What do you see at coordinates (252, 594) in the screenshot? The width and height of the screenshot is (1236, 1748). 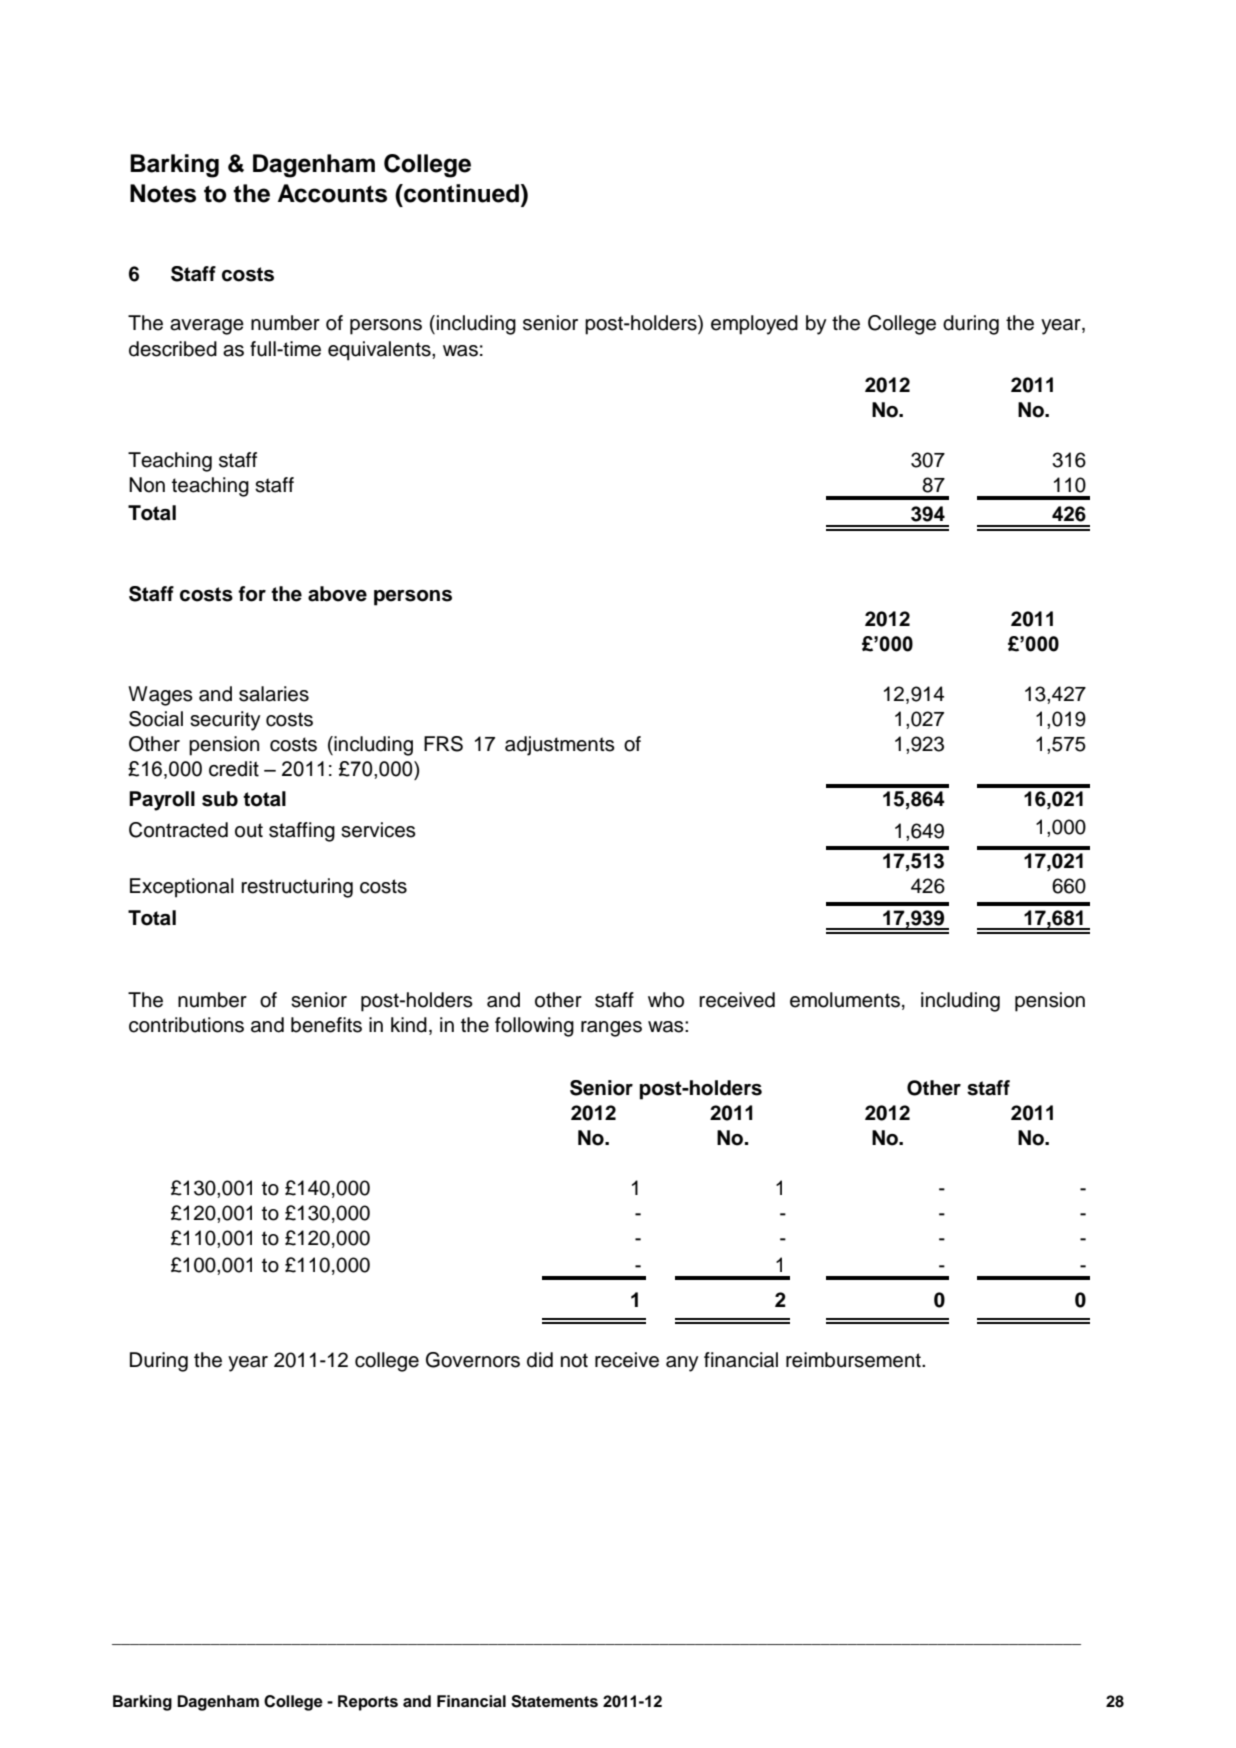 I see `for` at bounding box center [252, 594].
